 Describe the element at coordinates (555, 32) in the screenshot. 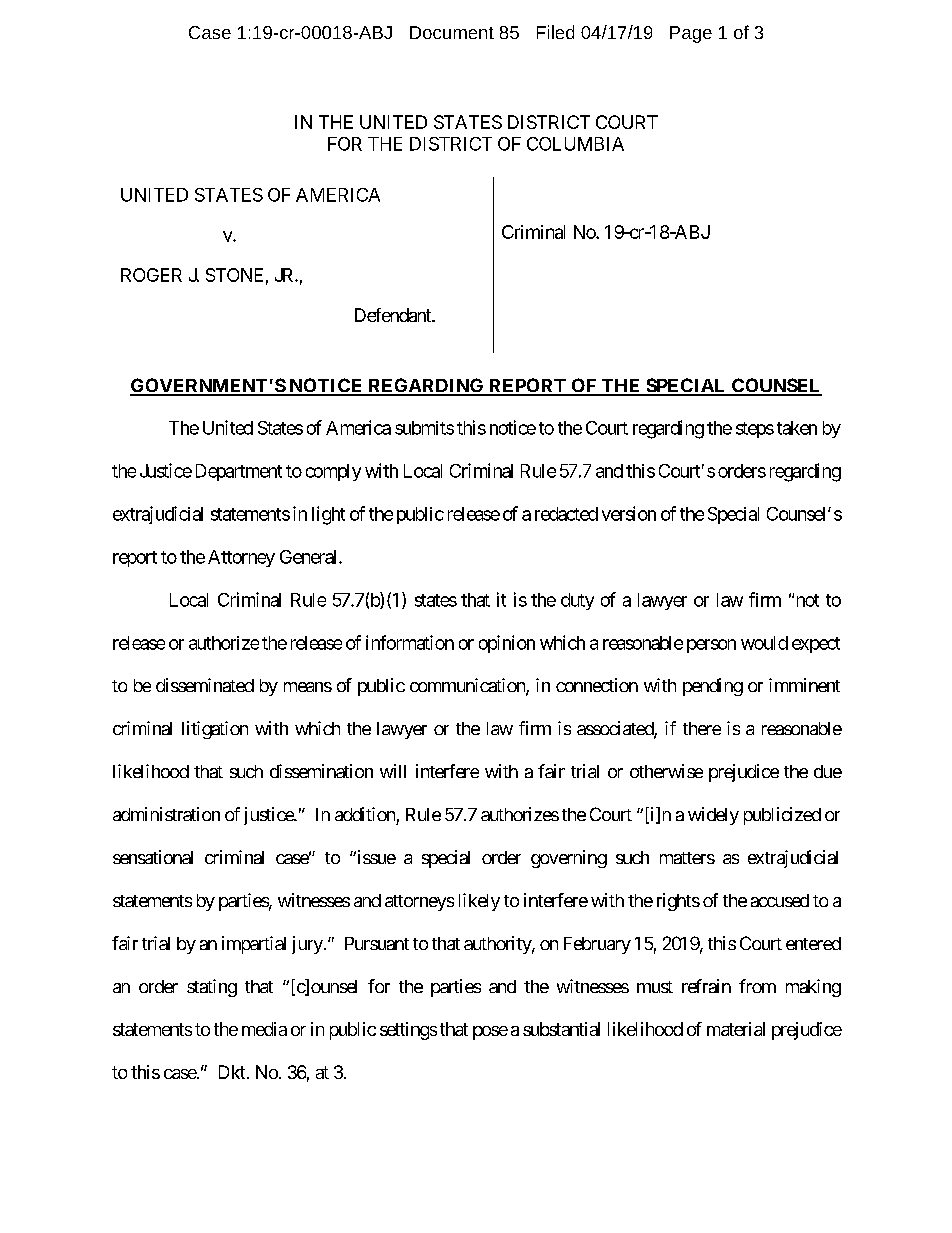

I see `Filed` at that location.
